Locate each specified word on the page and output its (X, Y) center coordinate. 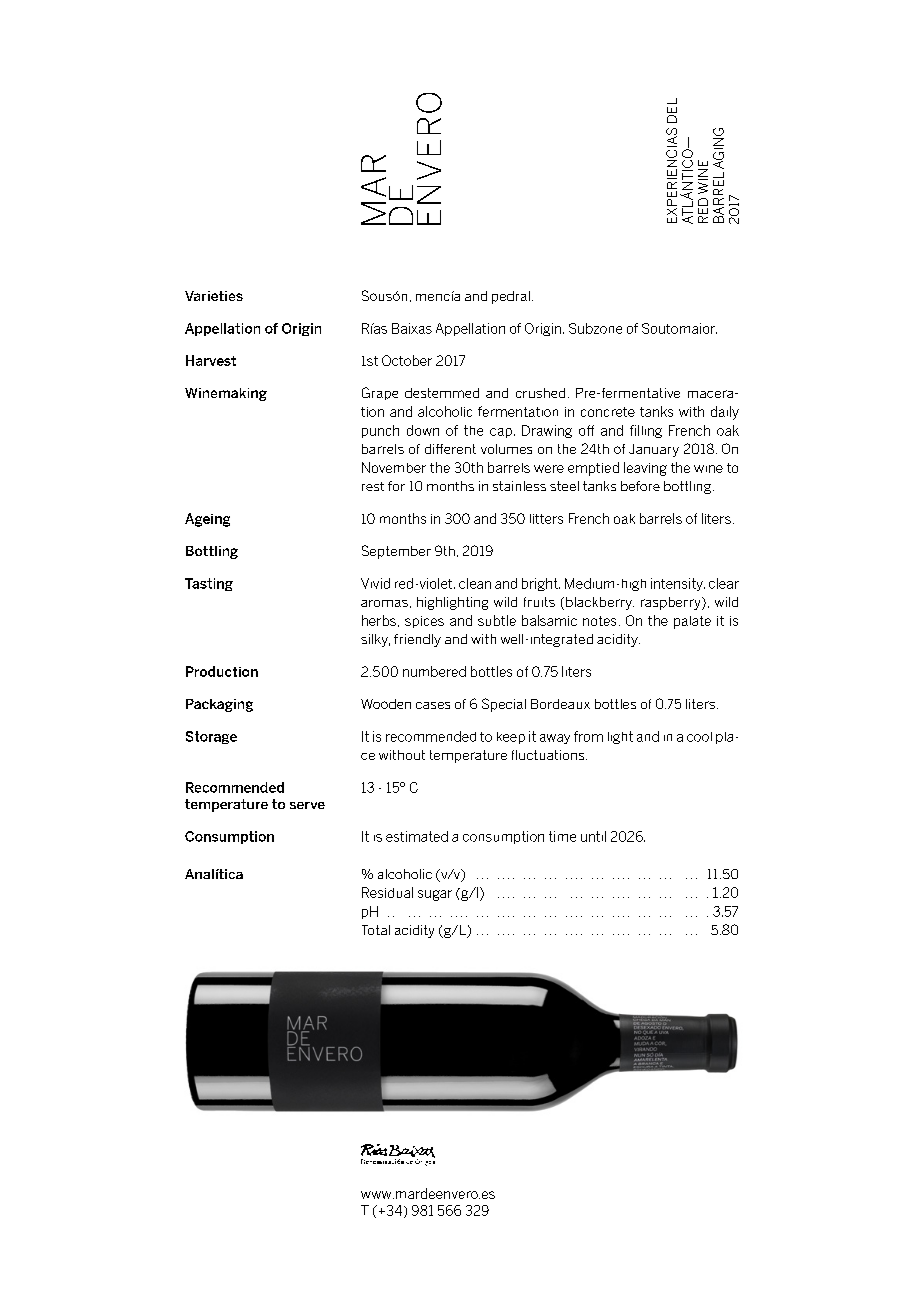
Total (376, 930)
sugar (435, 895)
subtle (497, 620)
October (407, 360)
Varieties (214, 296)
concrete (608, 412)
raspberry (672, 603)
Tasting (209, 584)
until (593, 836)
